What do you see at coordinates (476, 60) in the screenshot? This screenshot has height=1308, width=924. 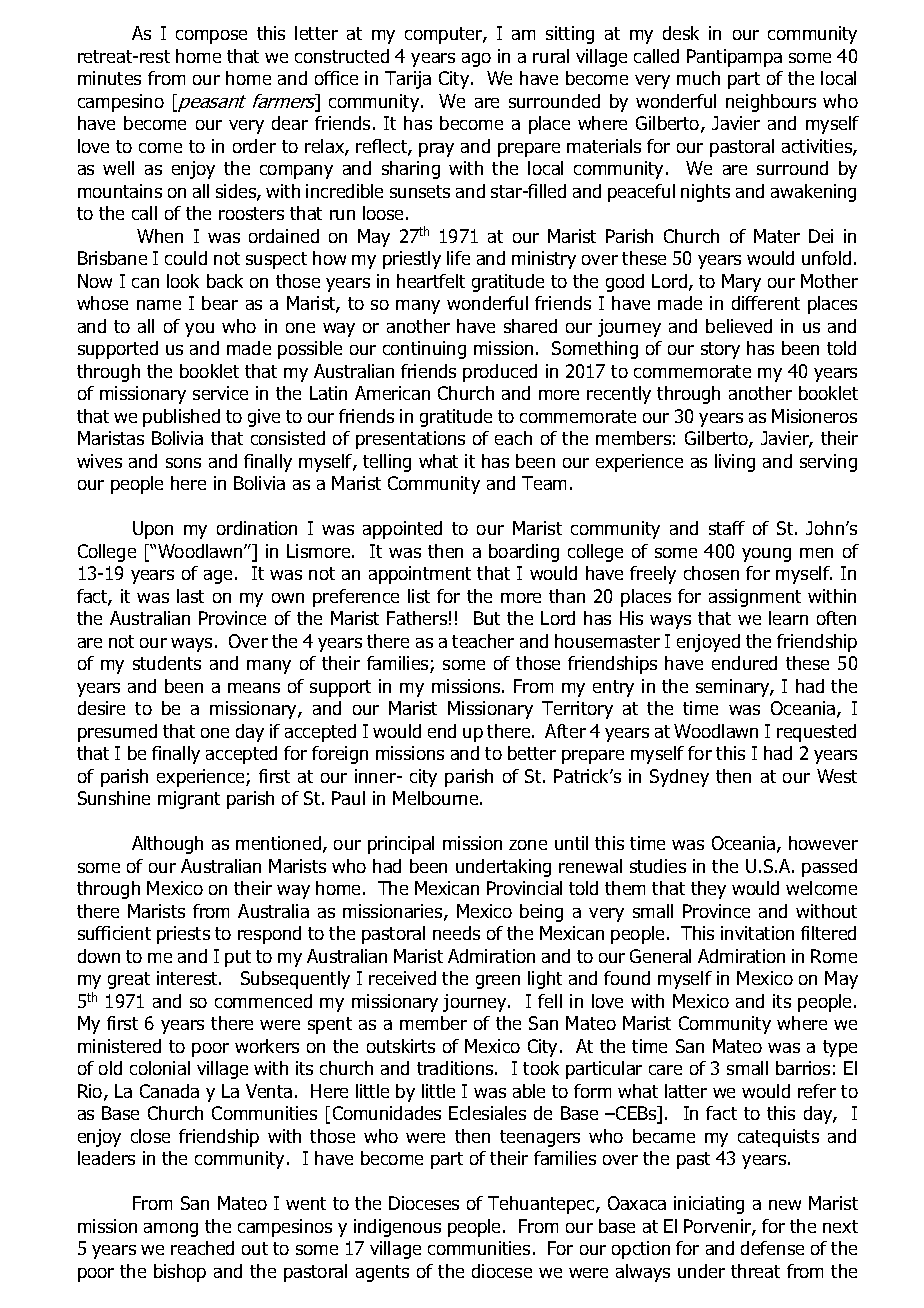 I see `ago` at bounding box center [476, 60].
